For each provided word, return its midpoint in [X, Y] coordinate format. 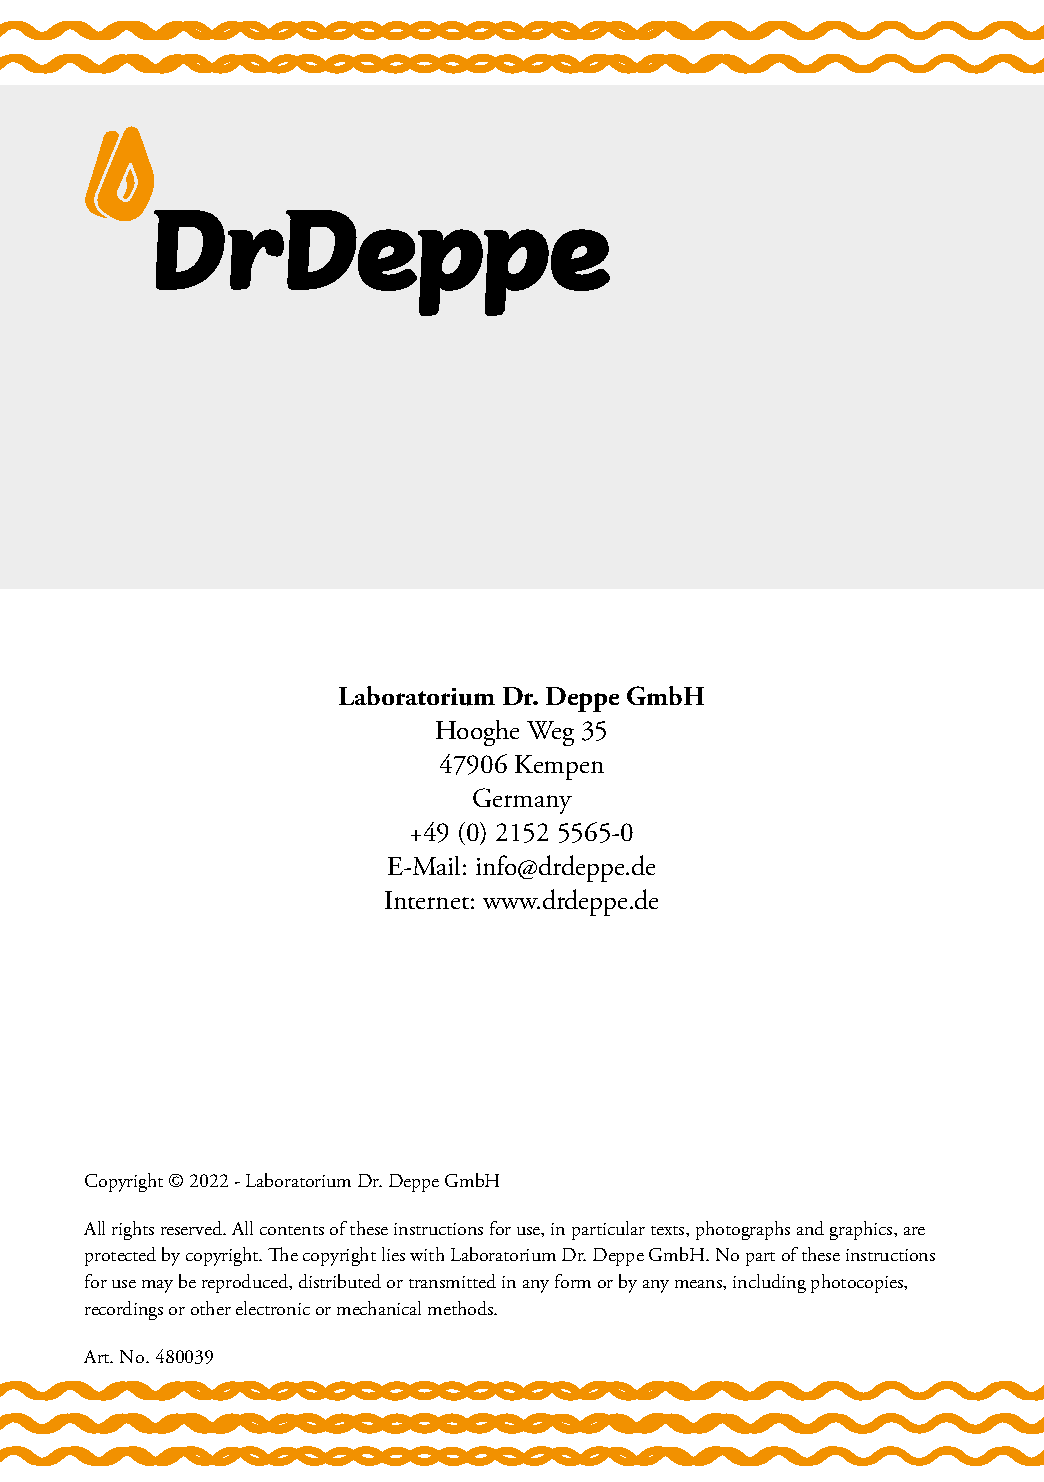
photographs [743, 1230]
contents [292, 1230]
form [573, 1281]
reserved [193, 1228]
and [810, 1228]
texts [669, 1230]
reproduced [246, 1283]
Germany [522, 801]
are [914, 1231]
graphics [862, 1230]
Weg [550, 733]
